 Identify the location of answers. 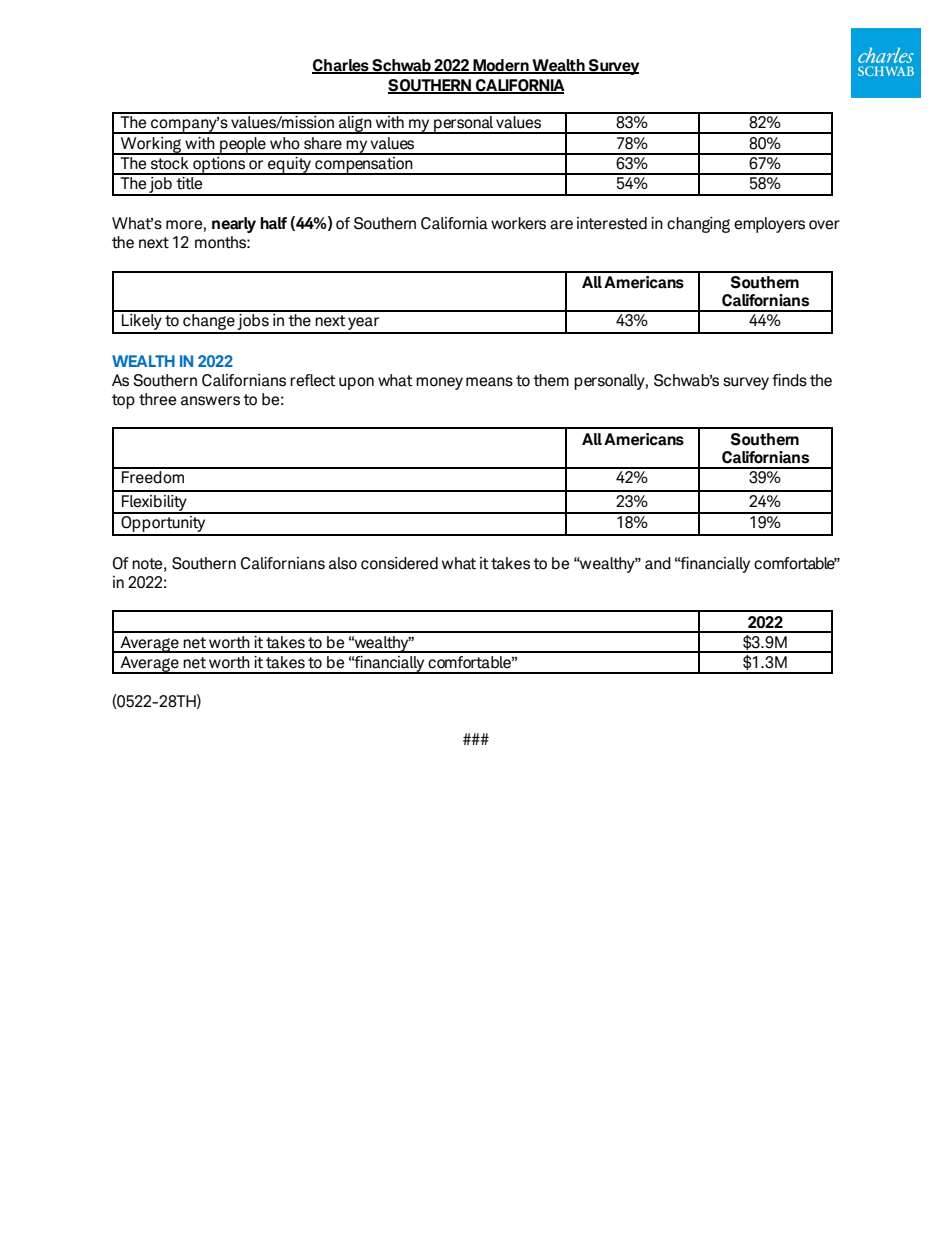
(210, 401).
